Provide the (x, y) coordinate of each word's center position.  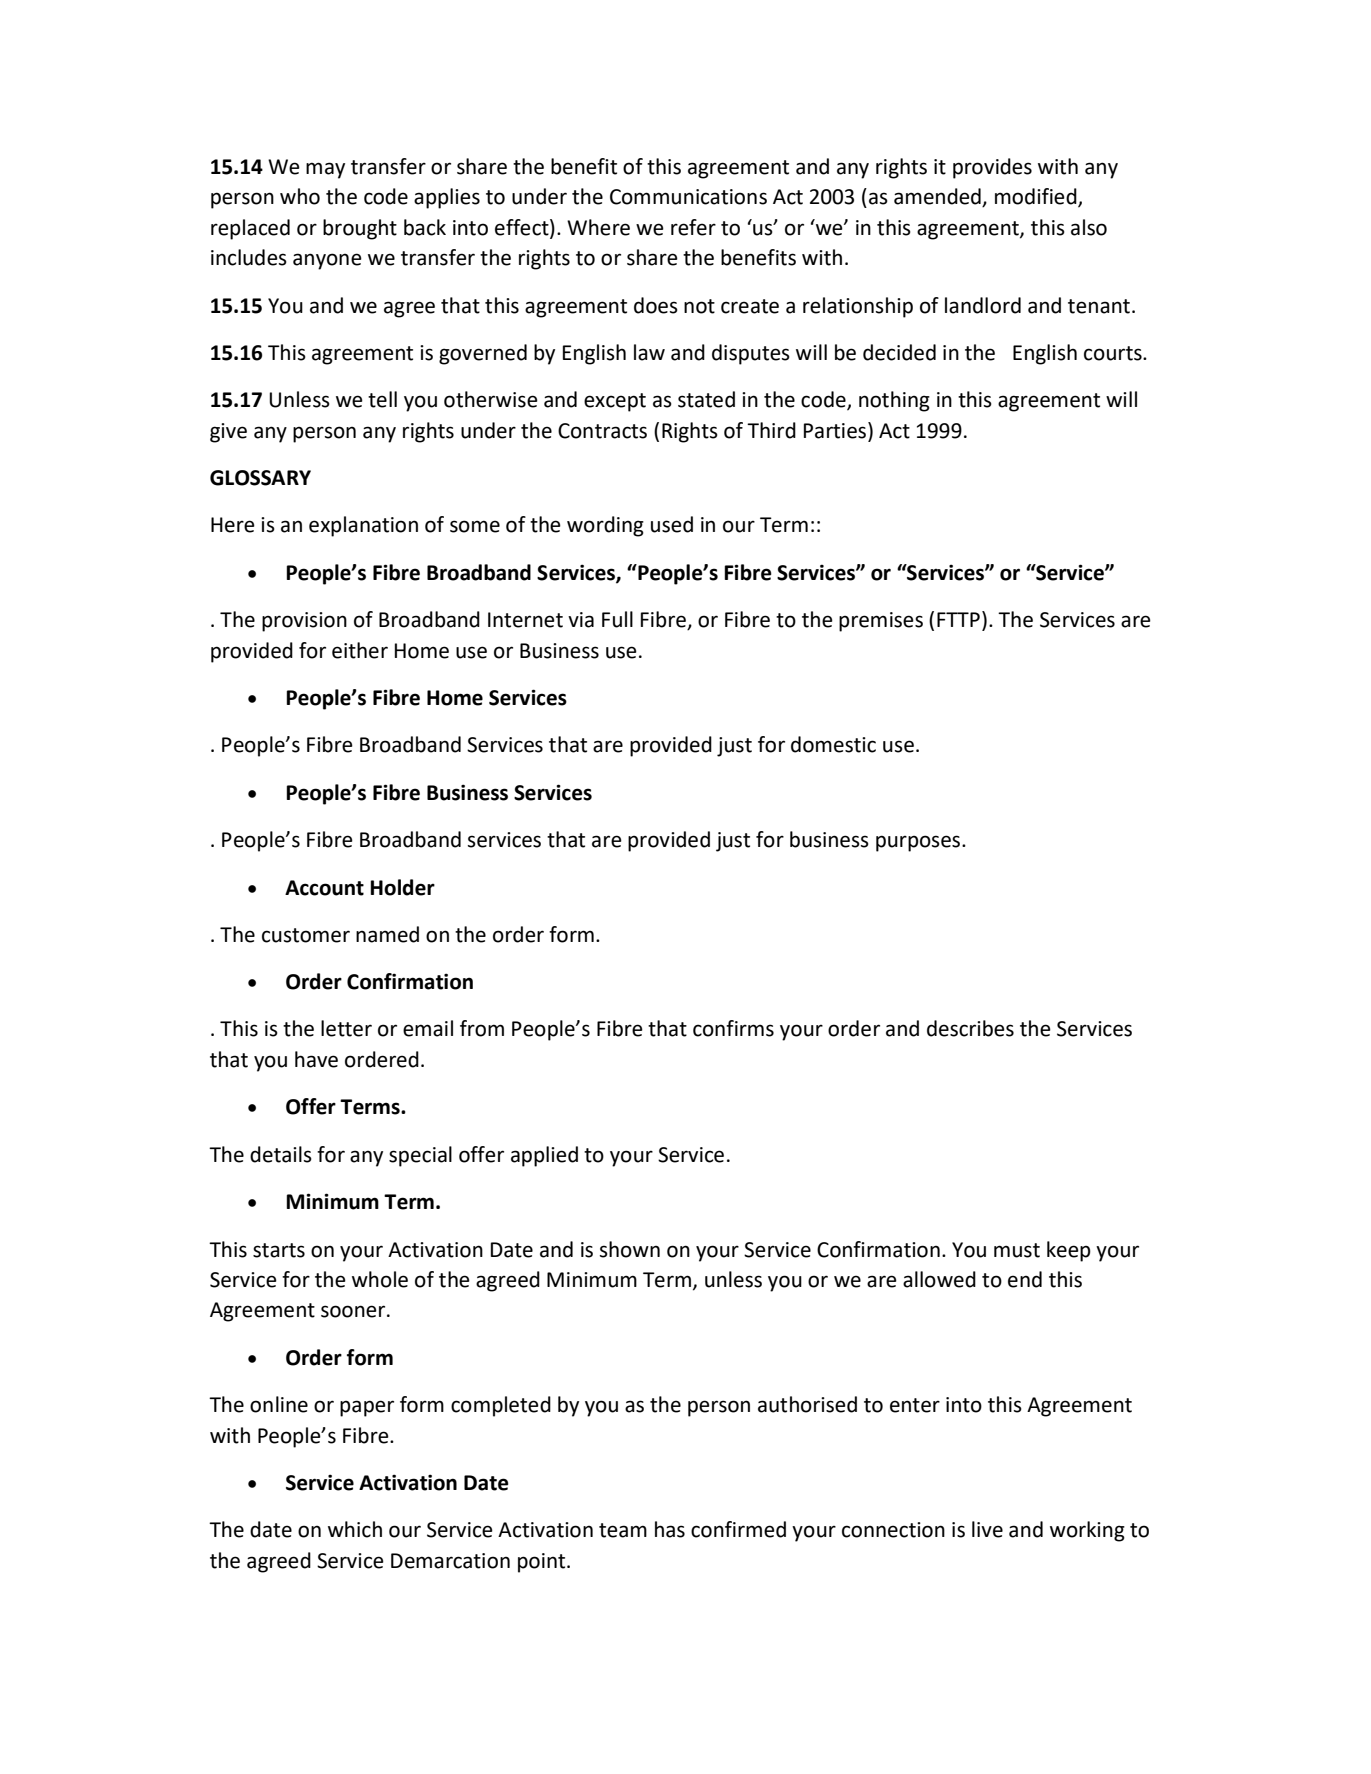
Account (324, 888)
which (355, 1529)
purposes (919, 843)
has (670, 1529)
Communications (688, 197)
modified (1037, 197)
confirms (733, 1028)
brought (360, 229)
